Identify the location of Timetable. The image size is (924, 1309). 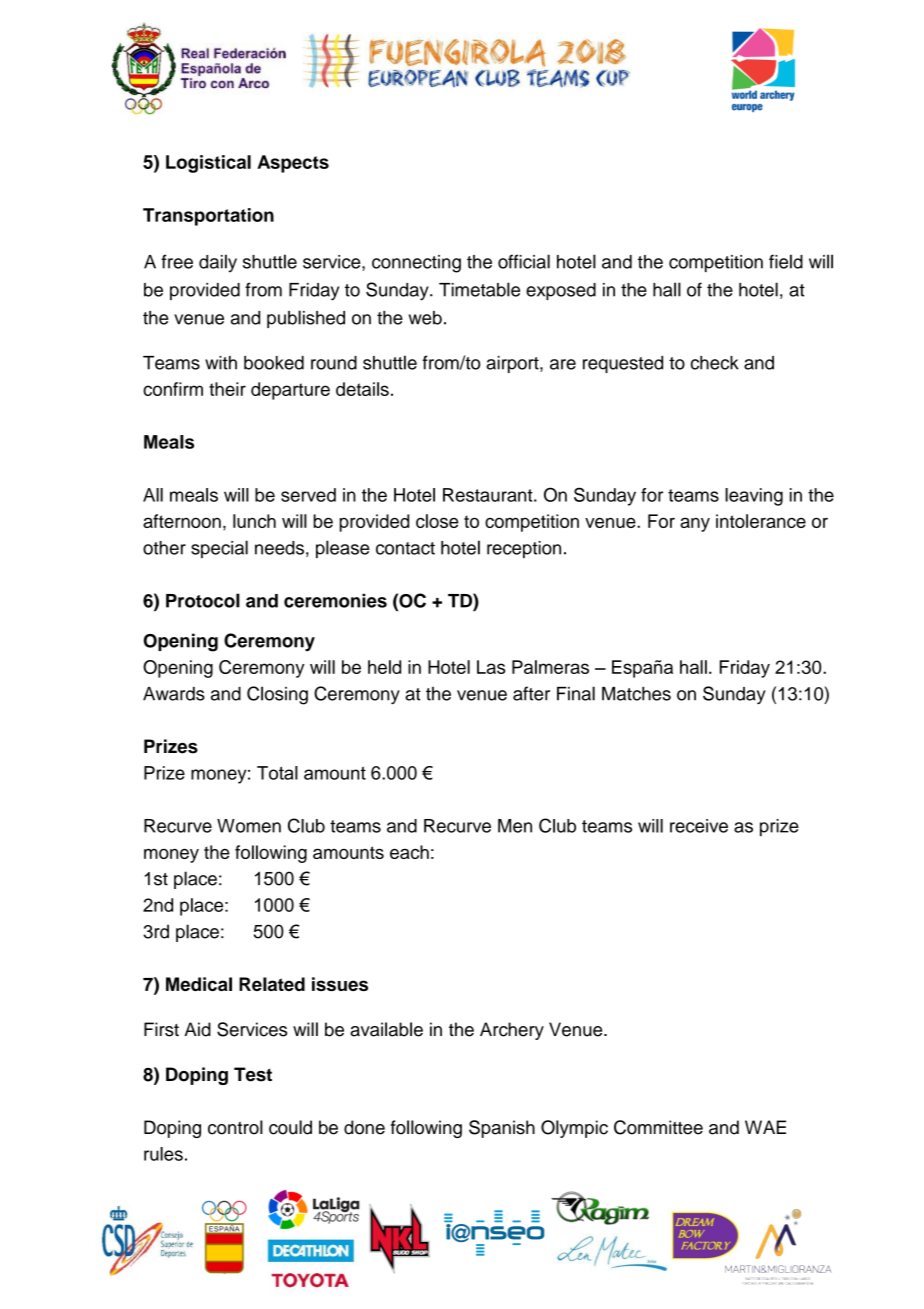
(479, 289).
